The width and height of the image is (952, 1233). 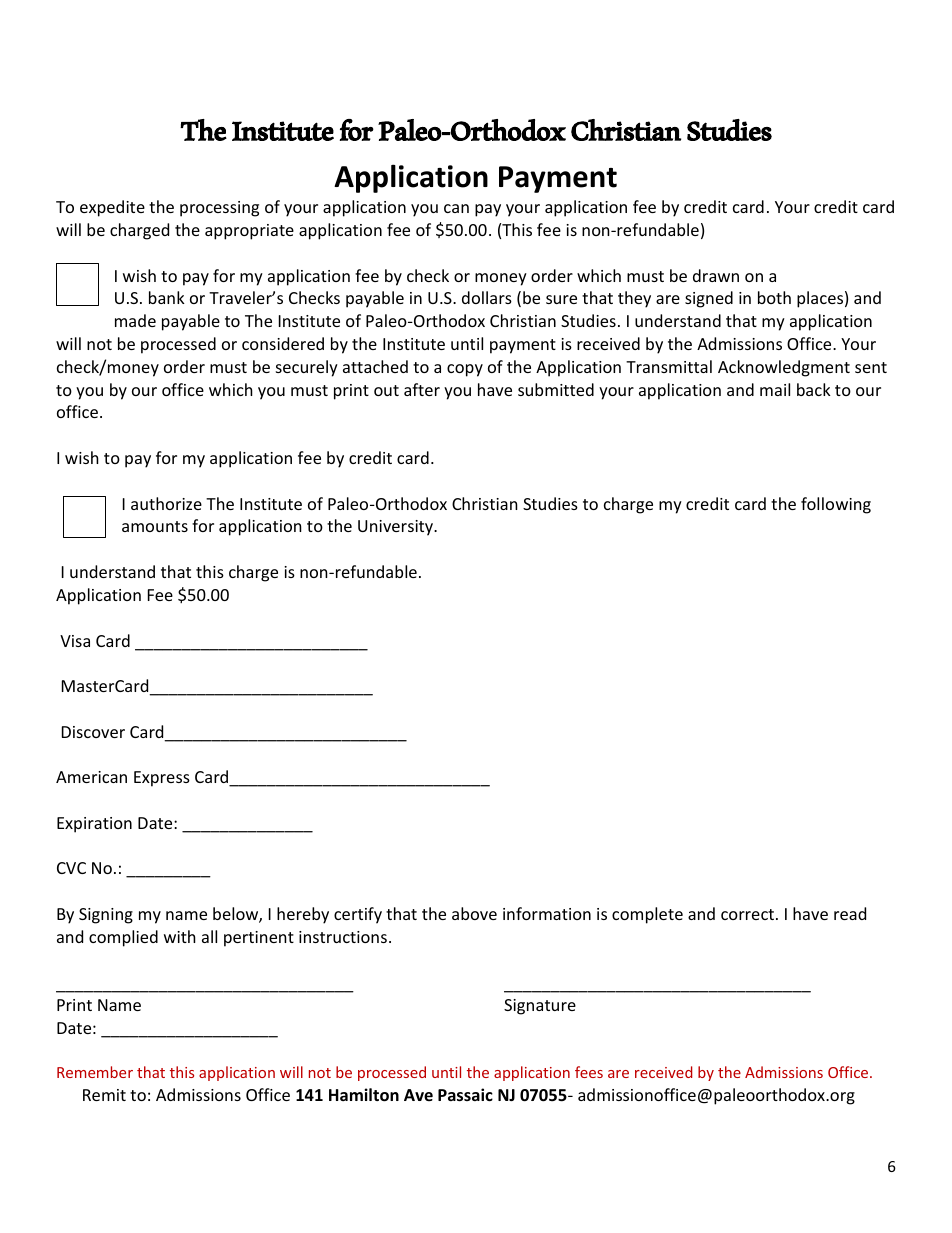 What do you see at coordinates (422, 389) in the image?
I see `after` at bounding box center [422, 389].
